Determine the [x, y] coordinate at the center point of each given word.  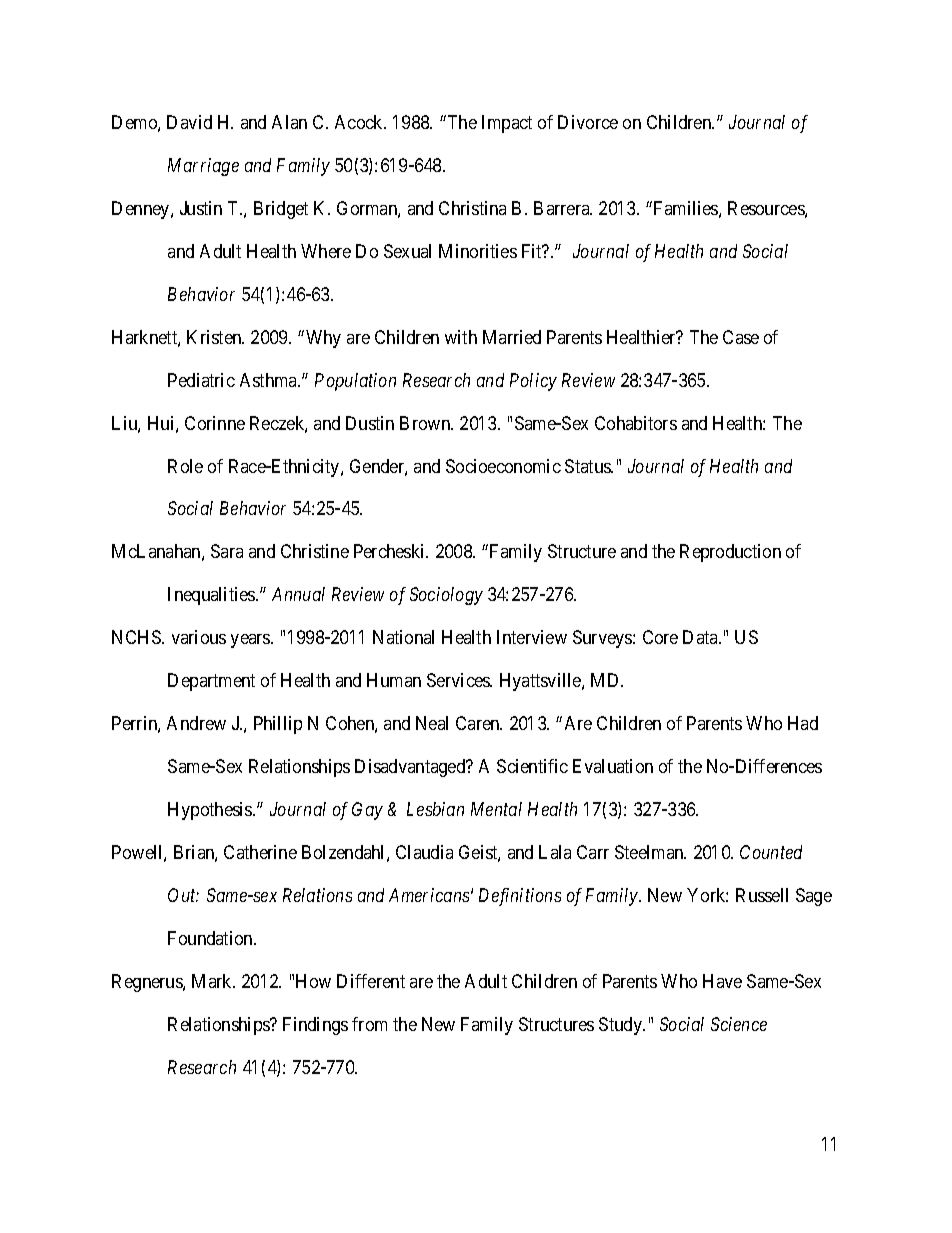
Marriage [203, 167]
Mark [213, 981]
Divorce [588, 122]
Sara [227, 551]
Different [371, 981]
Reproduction [730, 553]
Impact [507, 124]
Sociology [446, 596]
